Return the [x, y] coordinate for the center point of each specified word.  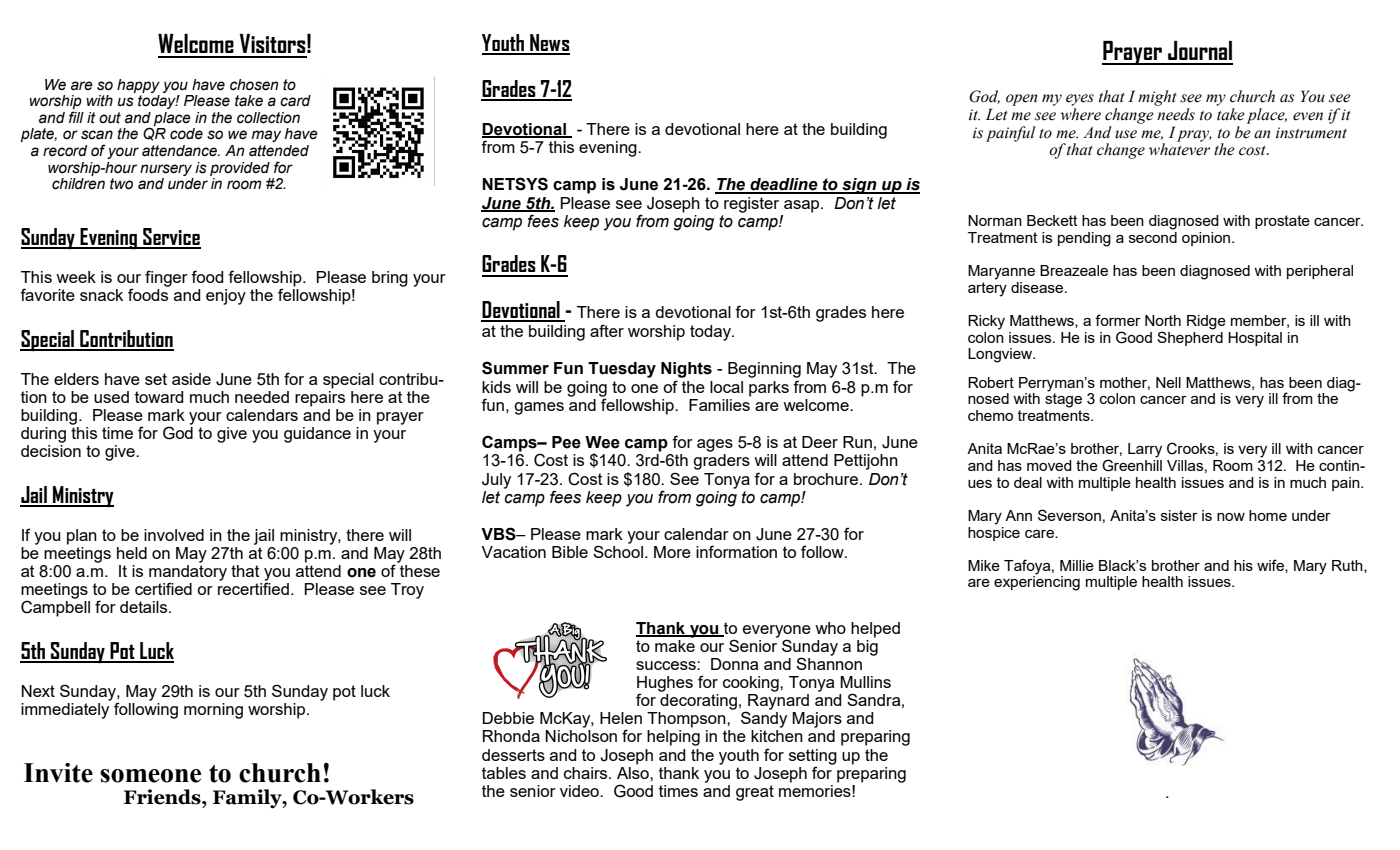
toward [159, 397]
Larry [1145, 450]
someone [150, 776]
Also [634, 771]
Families [720, 403]
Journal [1200, 50]
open [1021, 100]
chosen [254, 85]
